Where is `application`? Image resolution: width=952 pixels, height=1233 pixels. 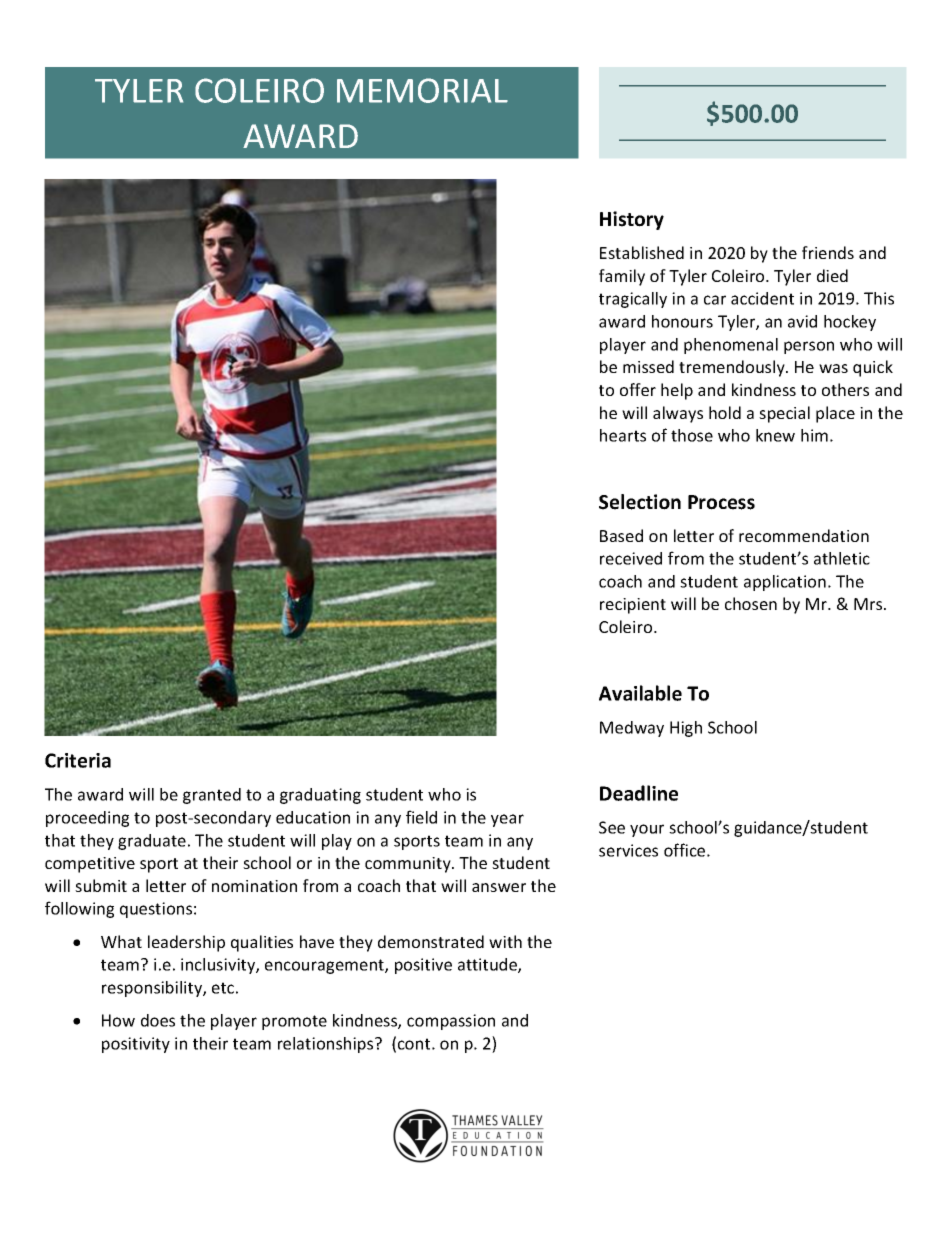 application is located at coordinates (785, 583).
